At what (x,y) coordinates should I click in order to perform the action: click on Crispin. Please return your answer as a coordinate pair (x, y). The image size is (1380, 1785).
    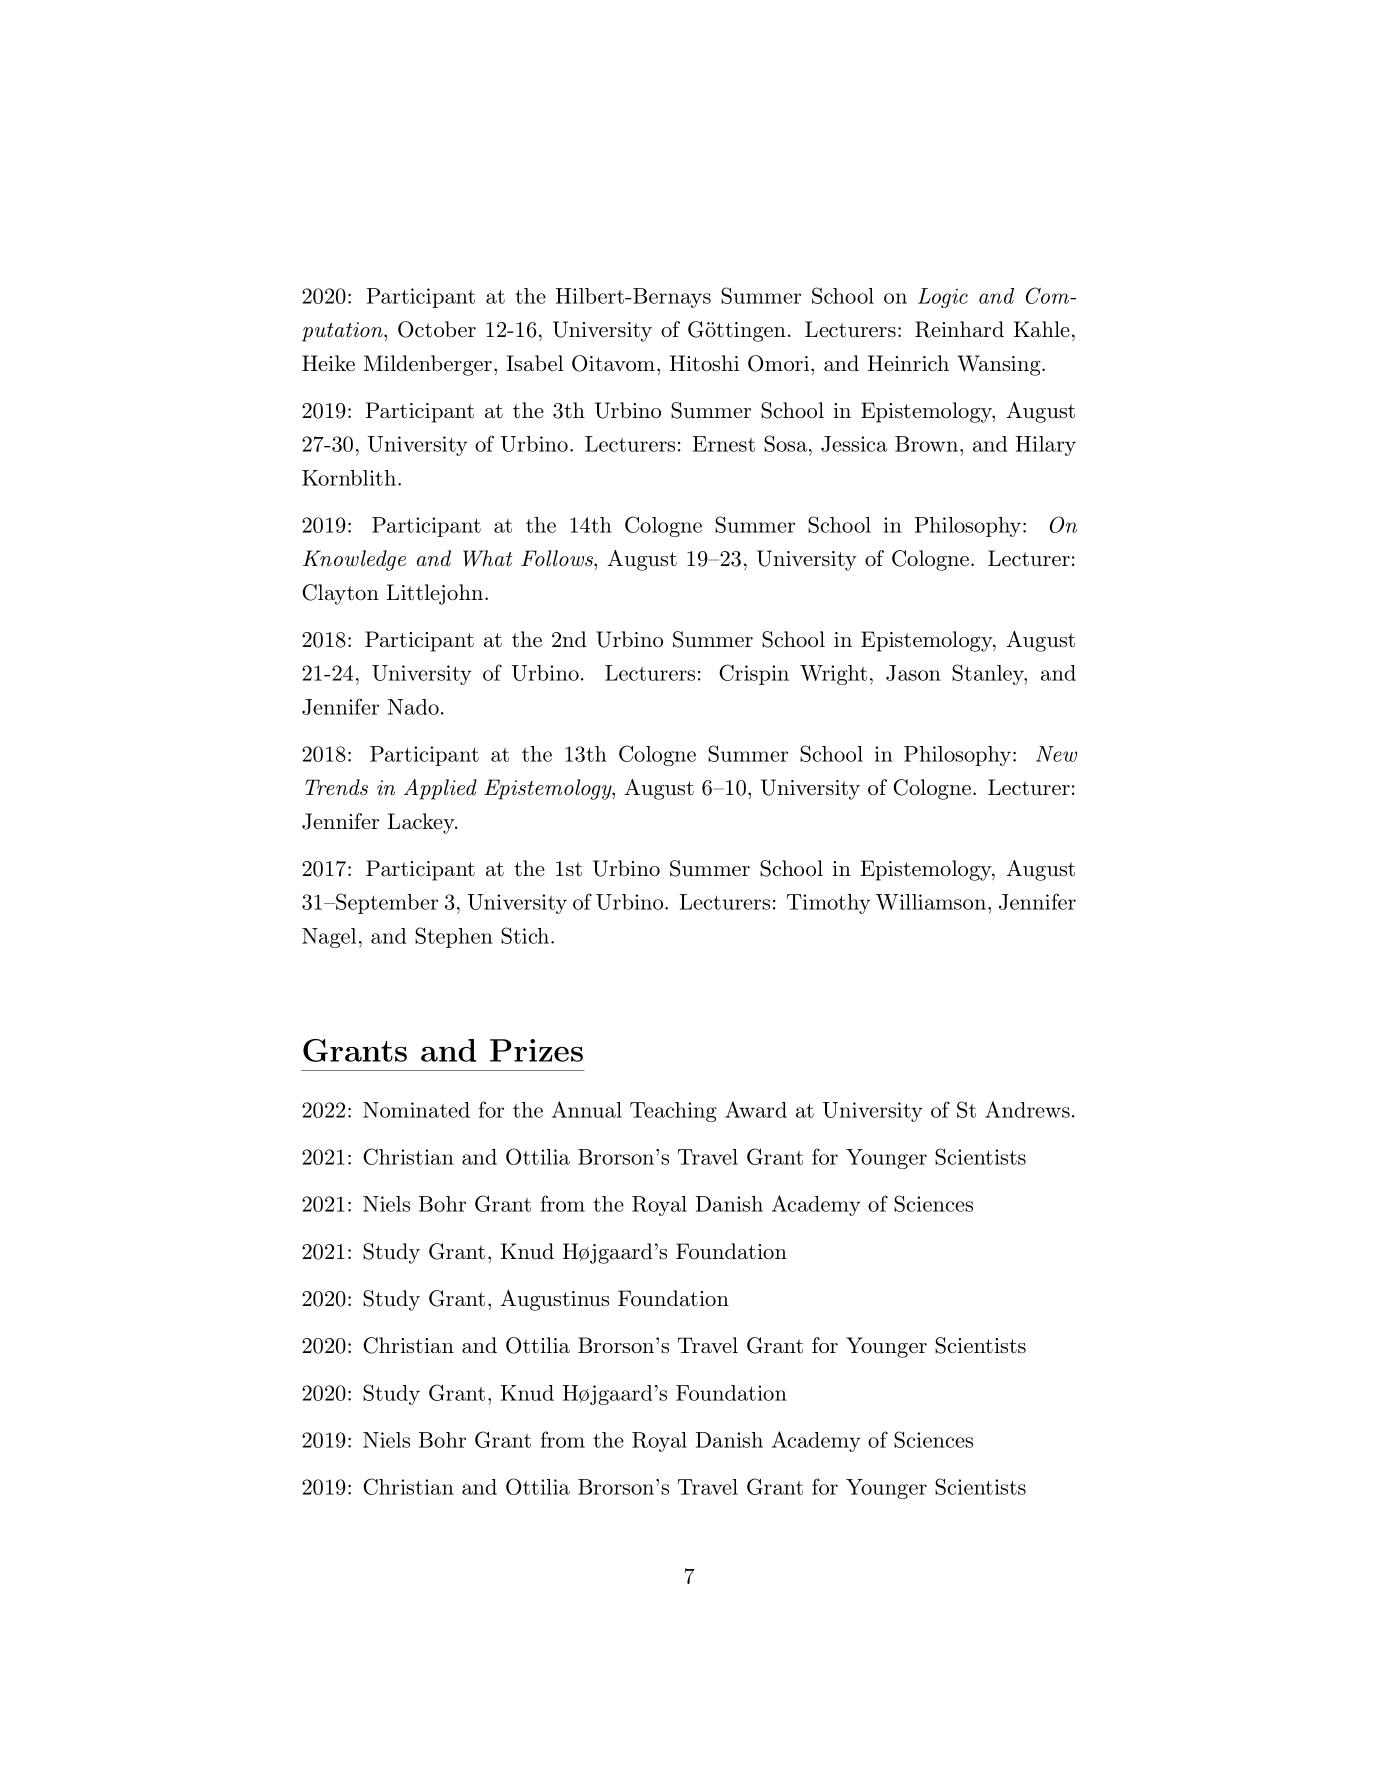
    Looking at the image, I should click on (754, 674).
